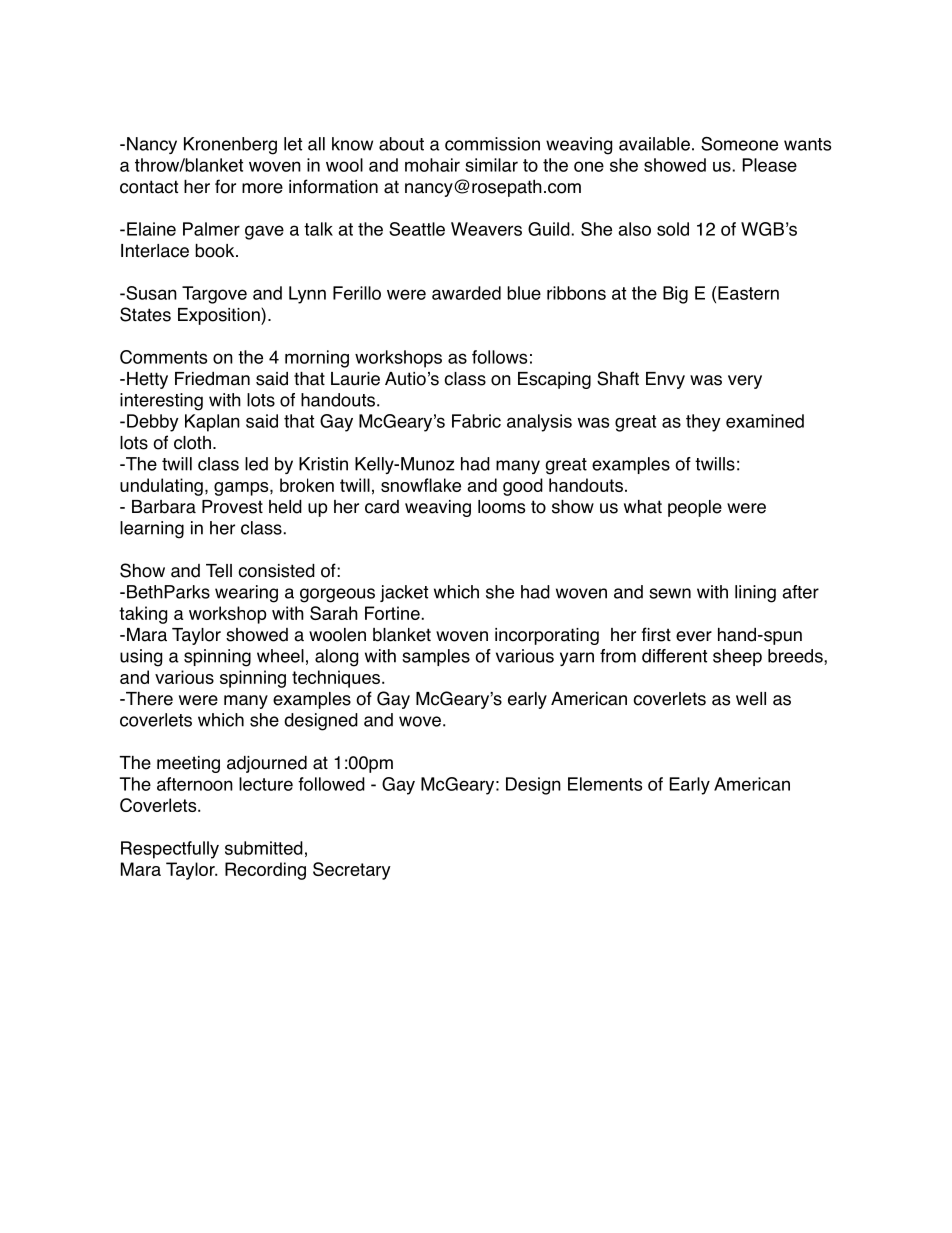  I want to click on follows, so click(499, 357).
